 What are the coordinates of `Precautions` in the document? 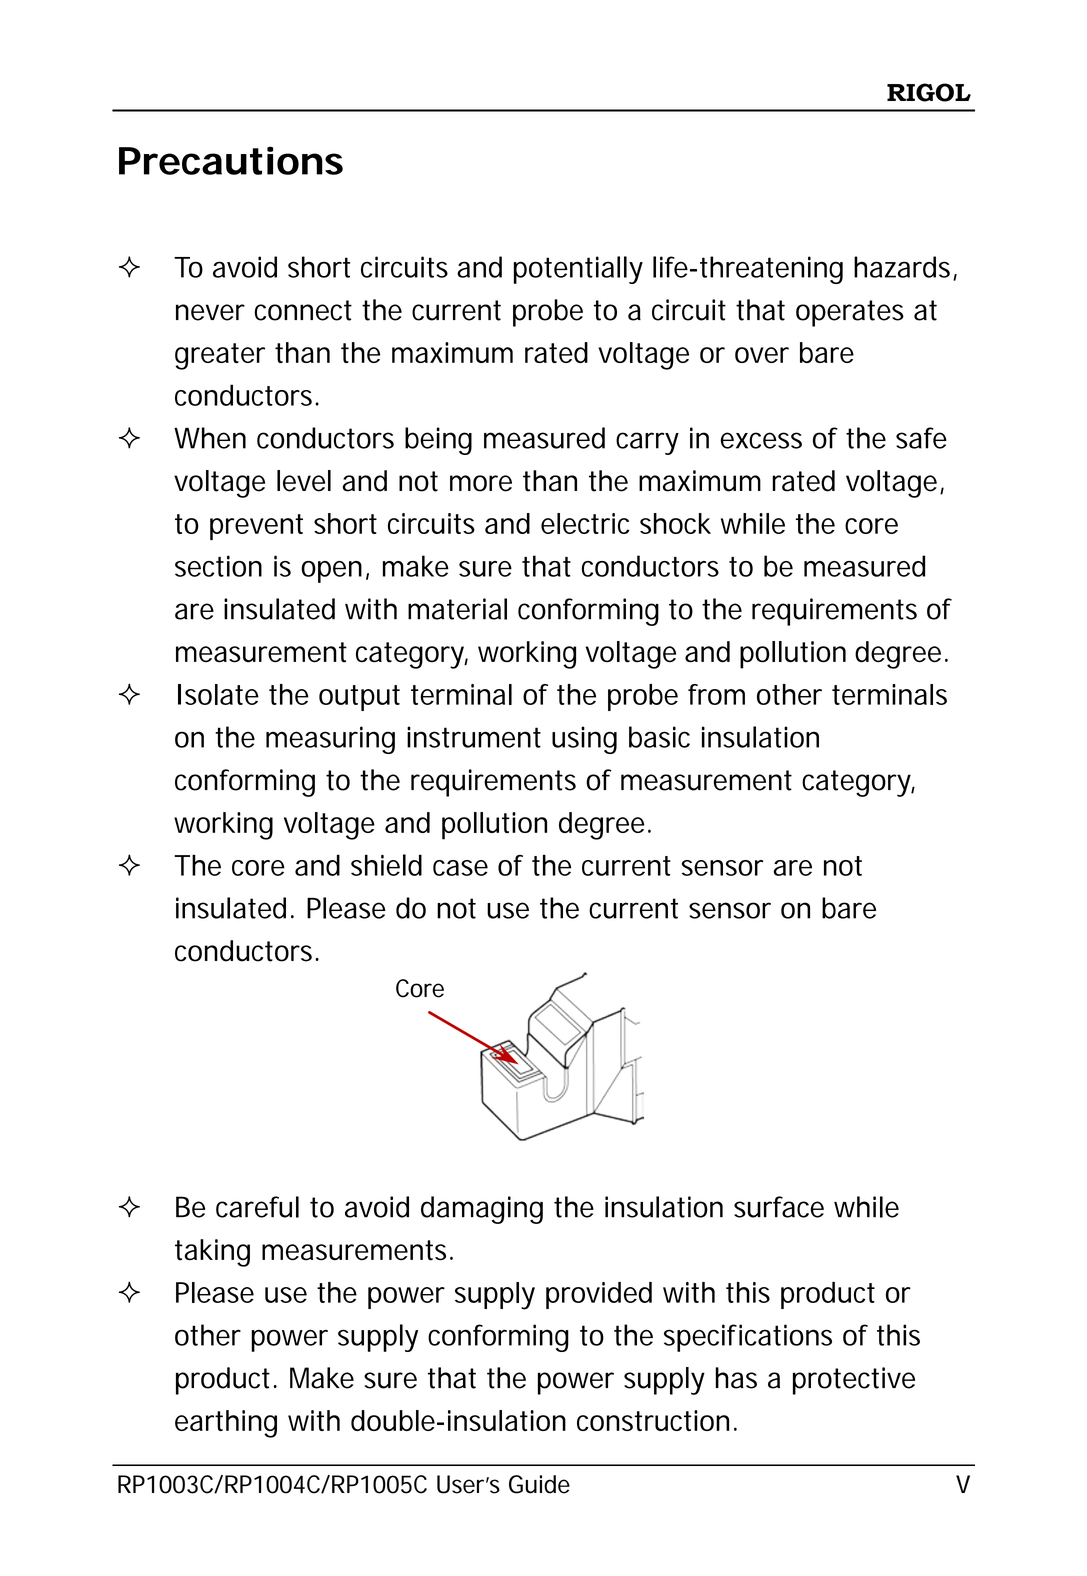 It's located at (231, 160).
